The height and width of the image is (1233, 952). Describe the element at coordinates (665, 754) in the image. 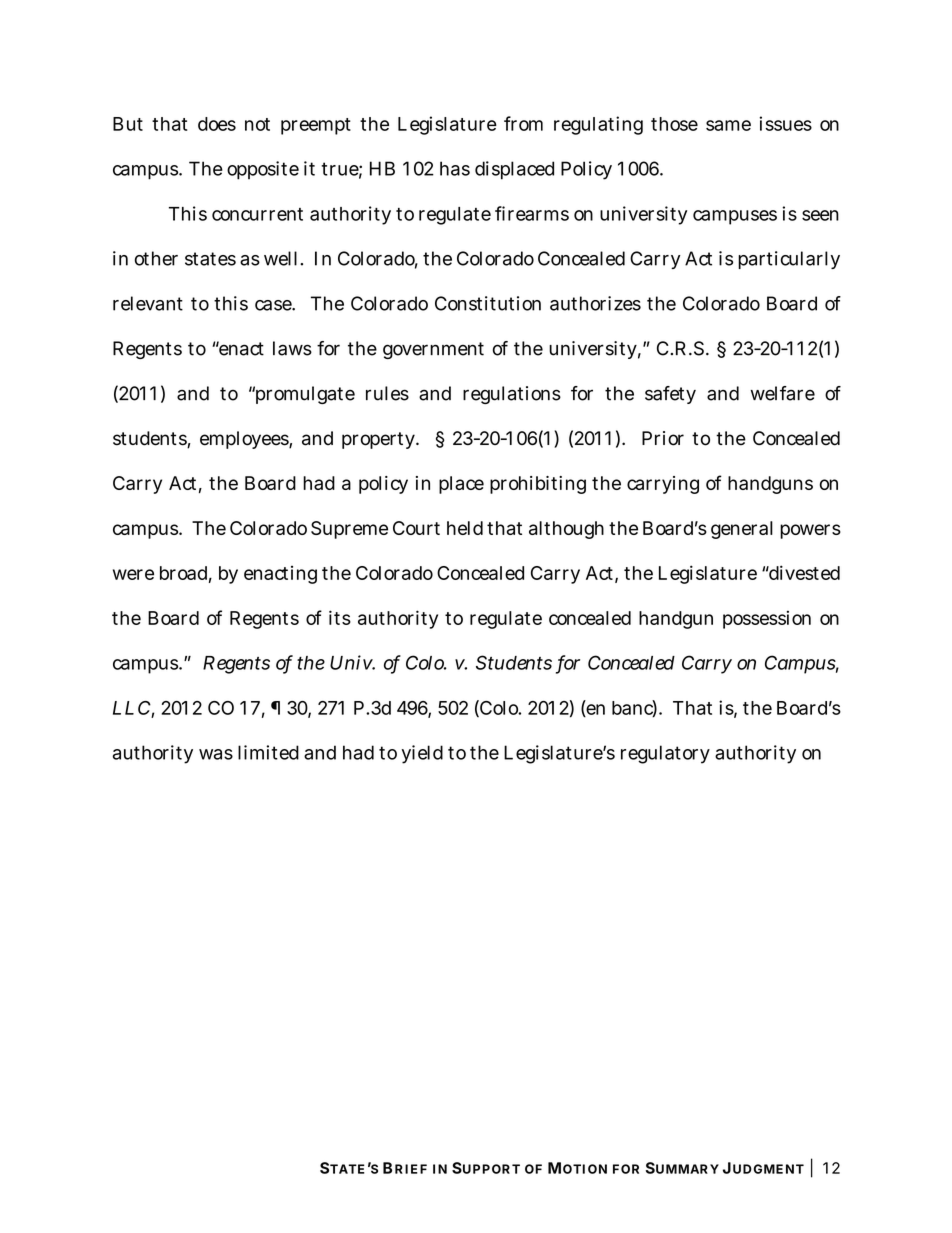

I see `regulatory` at that location.
